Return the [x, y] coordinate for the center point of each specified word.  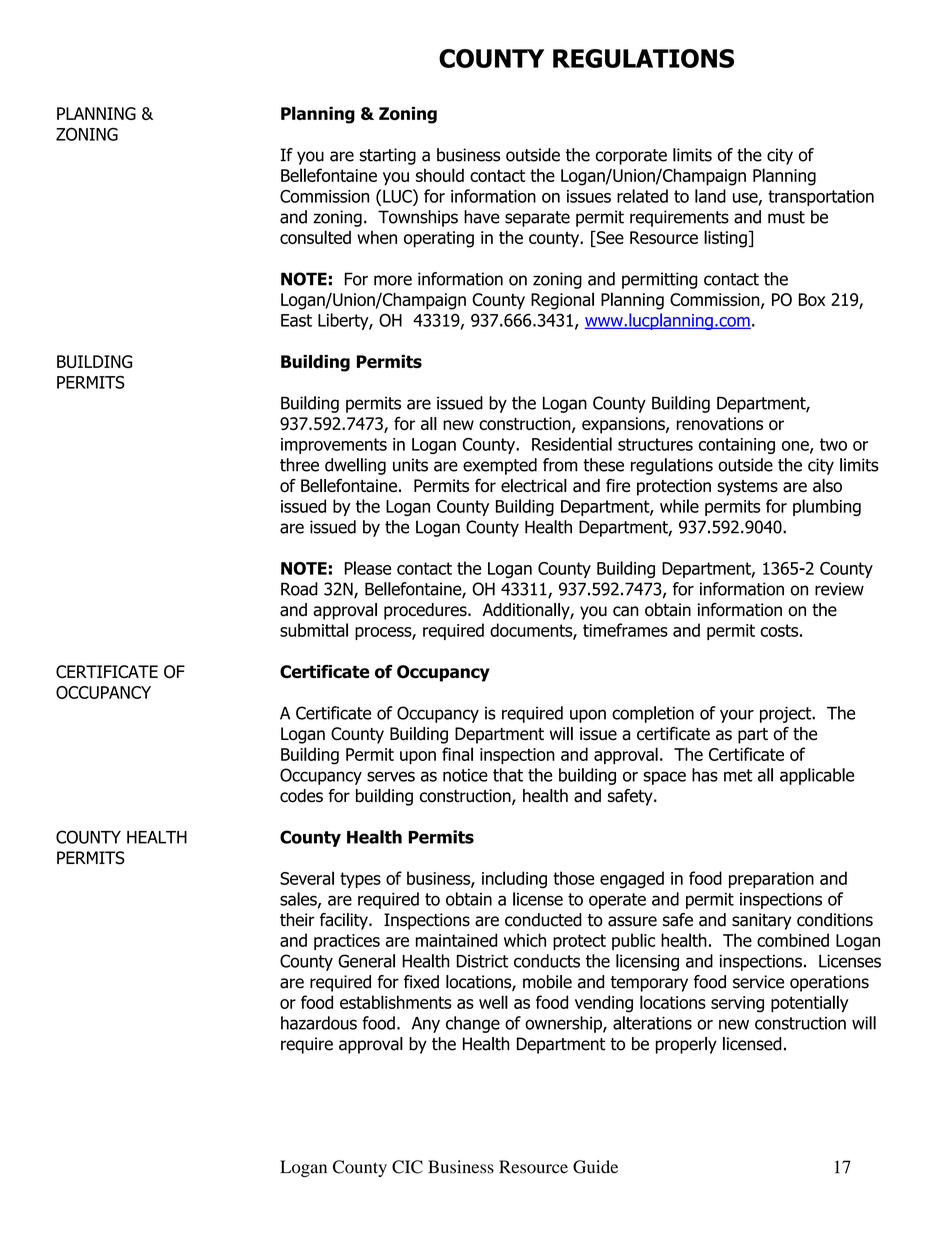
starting [387, 156]
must [786, 217]
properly [686, 1045]
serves [391, 776]
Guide [595, 1167]
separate [537, 219]
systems [747, 488]
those [573, 878]
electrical [534, 485]
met [738, 775]
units [410, 465]
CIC [407, 1167]
